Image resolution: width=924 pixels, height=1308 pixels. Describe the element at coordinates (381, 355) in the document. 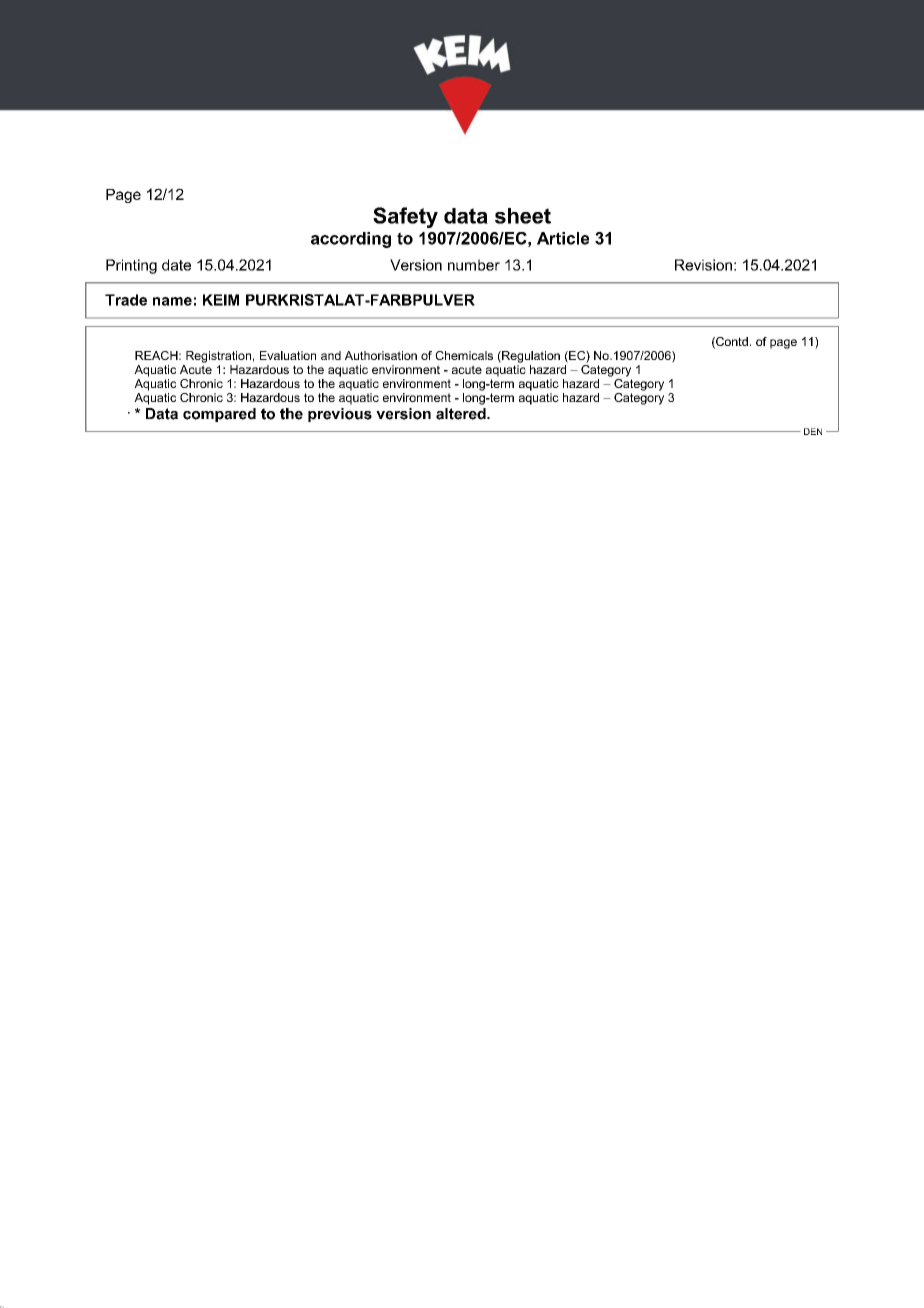

I see `Authorisation` at that location.
